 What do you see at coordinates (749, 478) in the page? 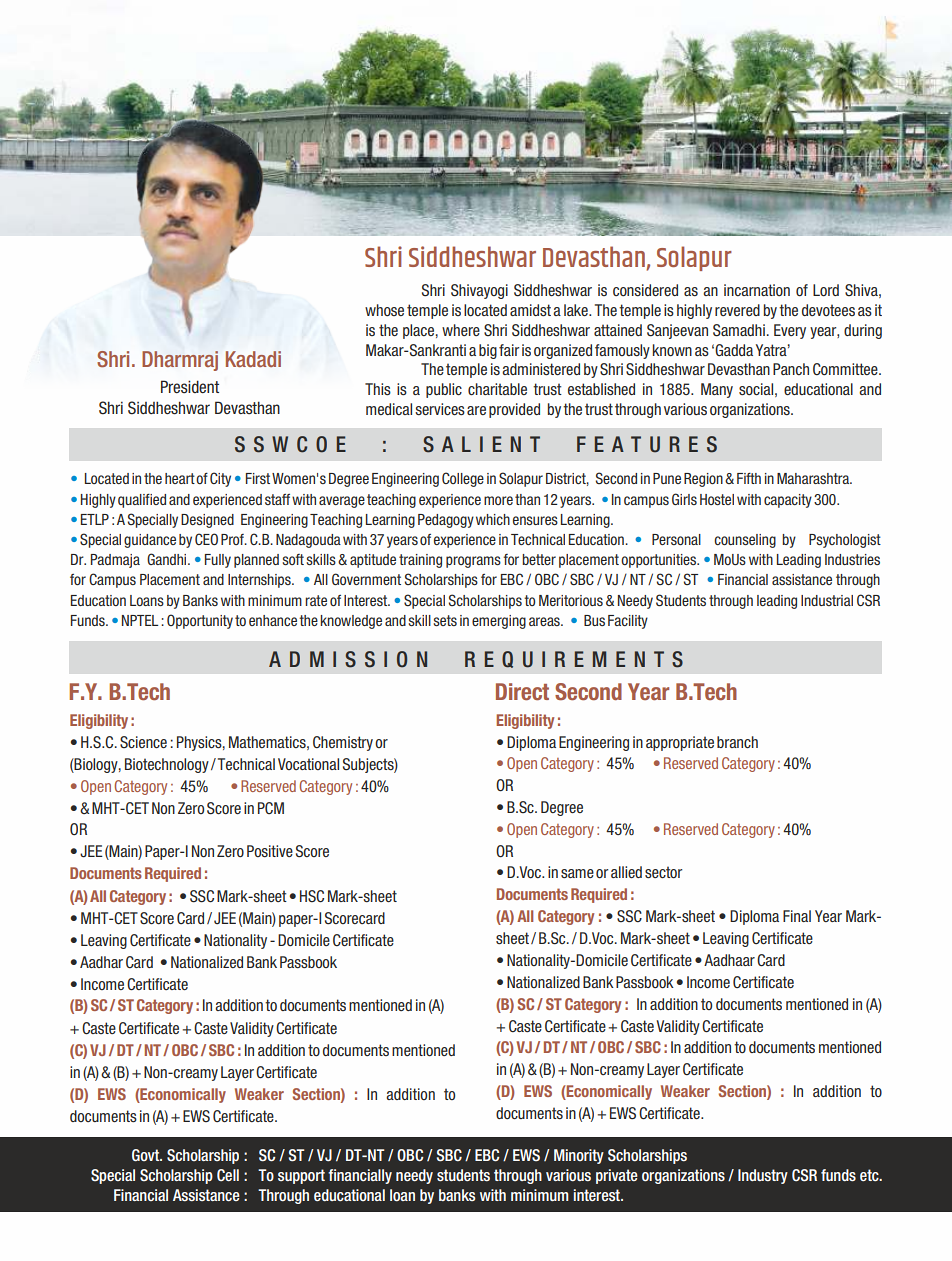
I see `Fifth` at bounding box center [749, 478].
